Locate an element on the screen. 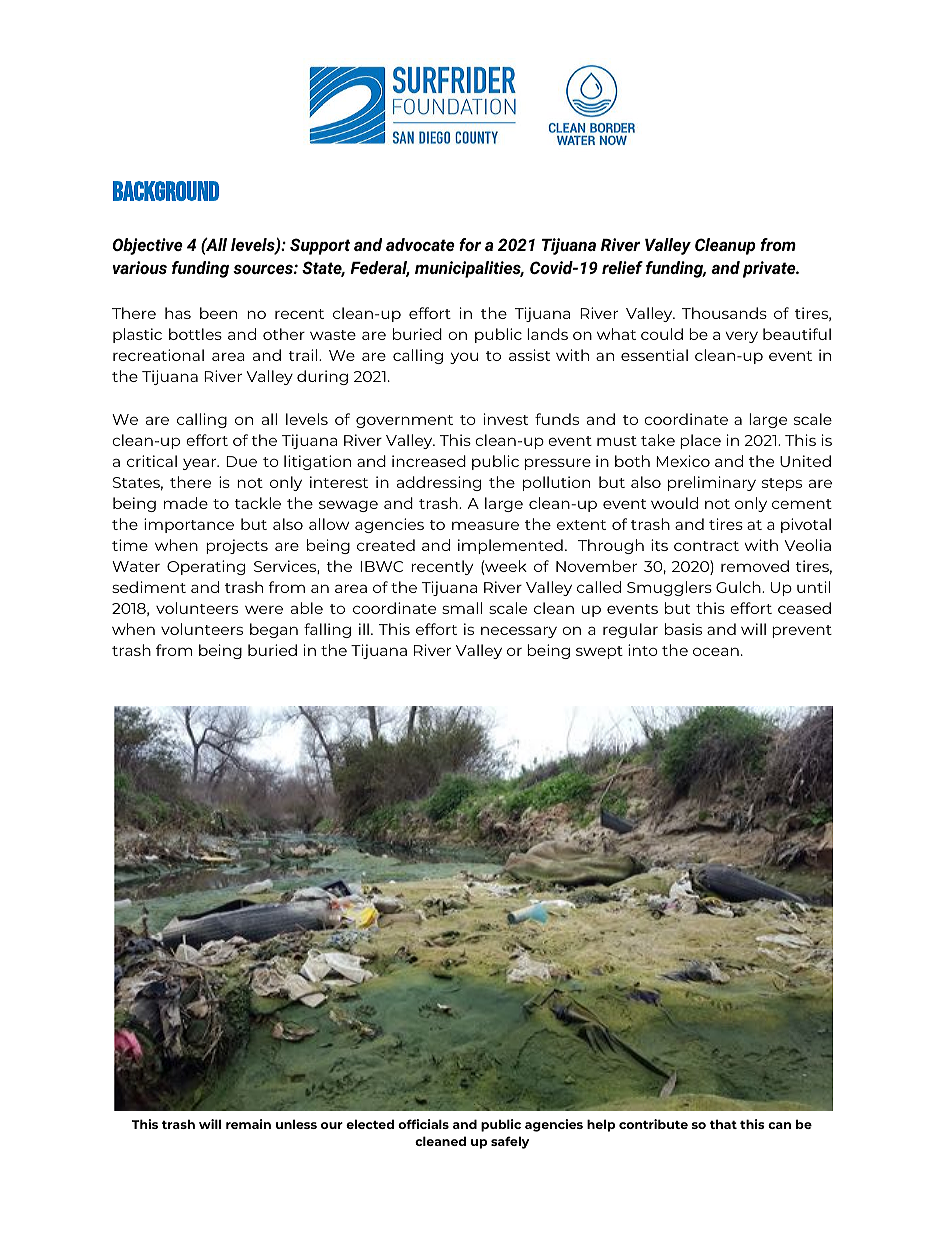 This screenshot has height=1233, width=952. Thousands is located at coordinates (724, 313).
